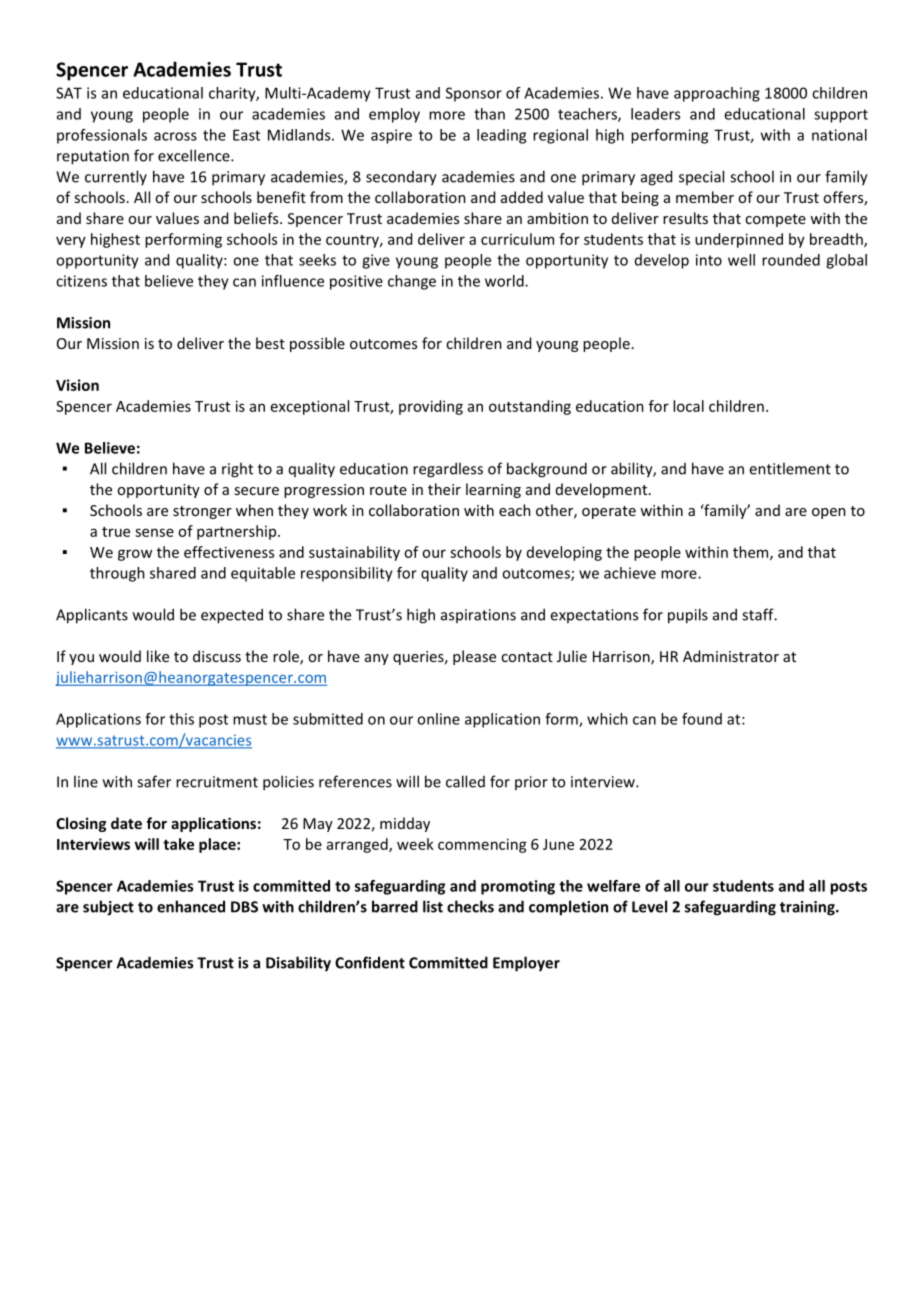 The width and height of the image is (924, 1308). I want to click on like, so click(158, 656).
